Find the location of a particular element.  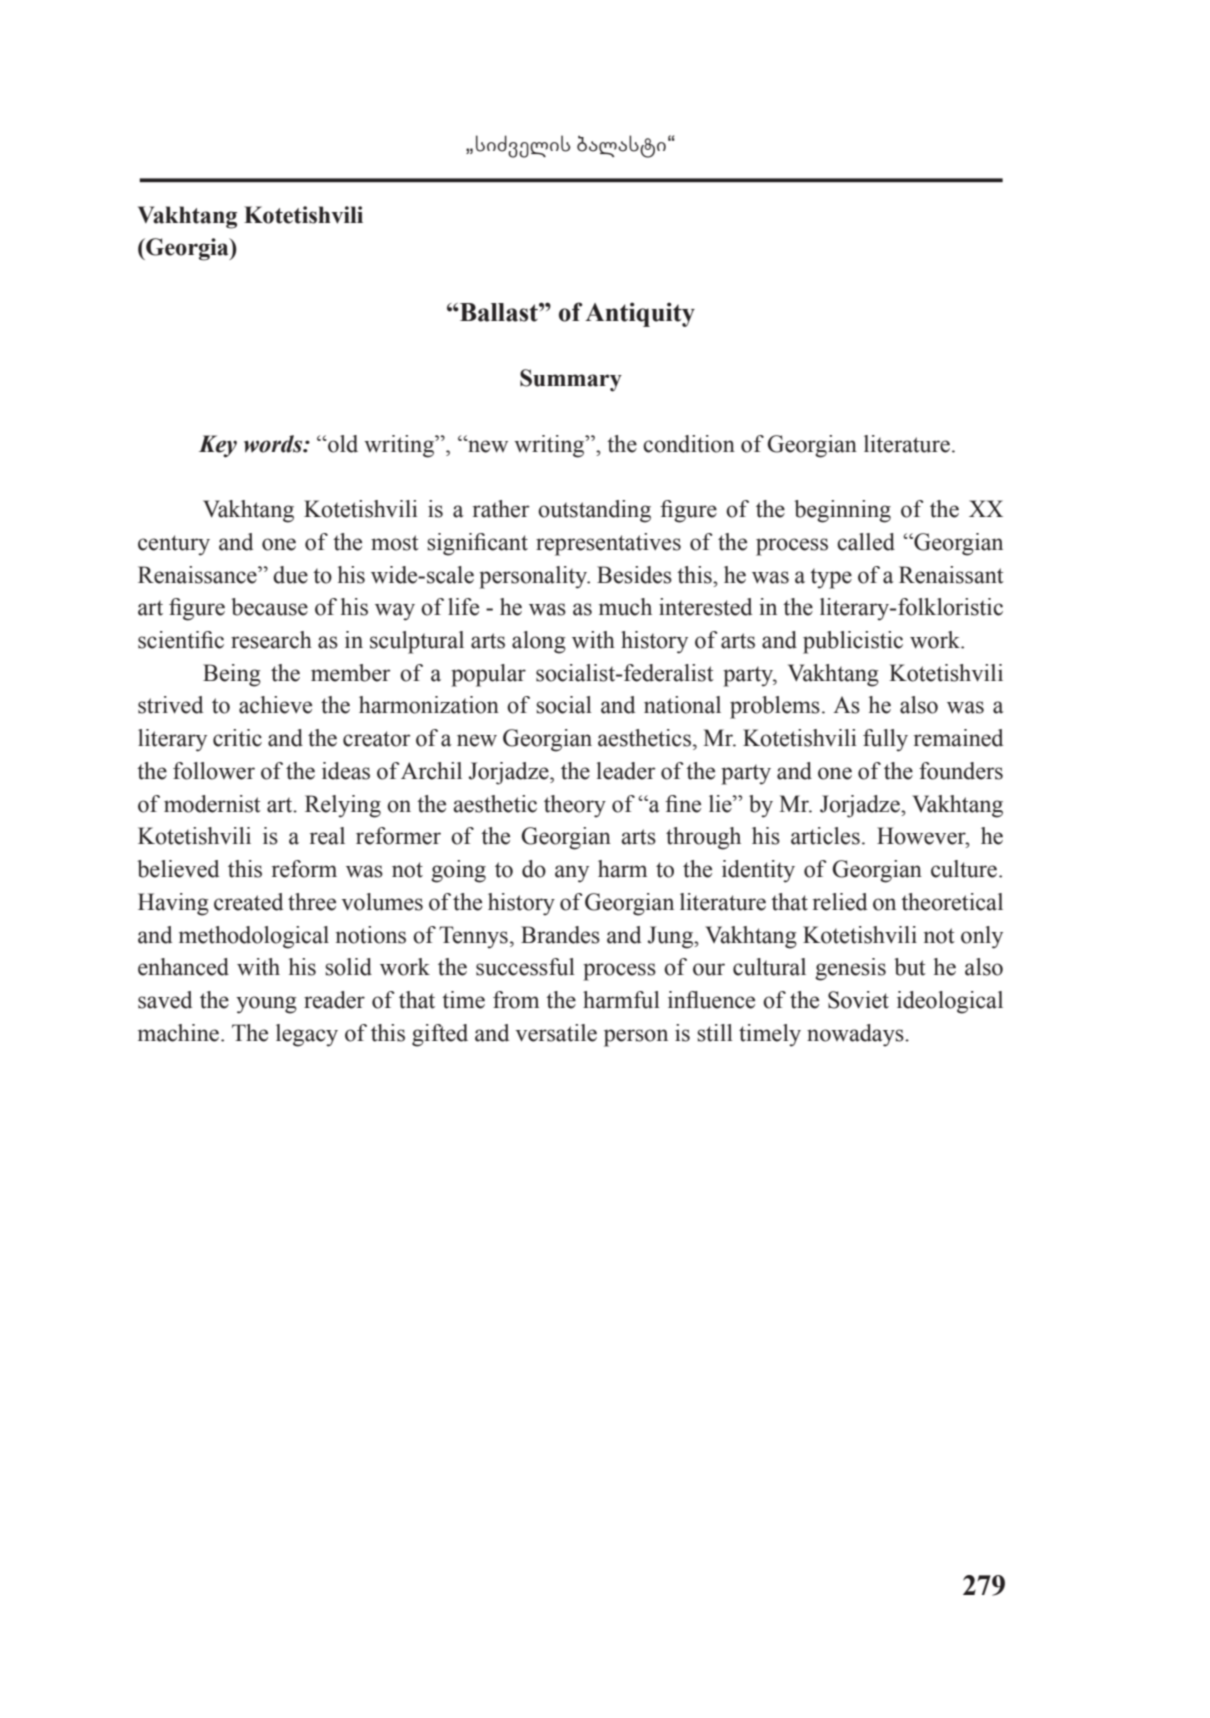

condition is located at coordinates (689, 444).
